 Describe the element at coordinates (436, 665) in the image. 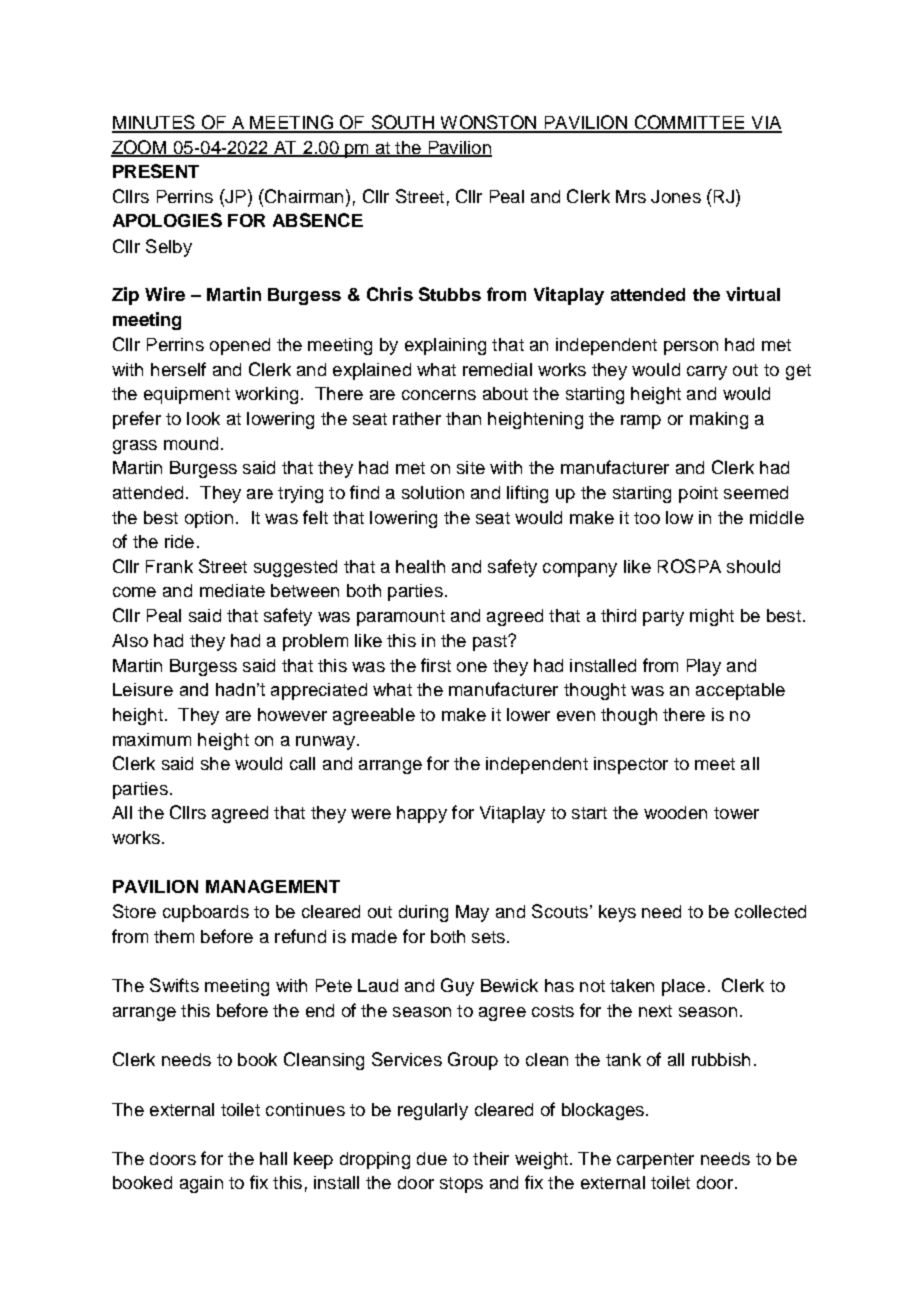

I see `first` at that location.
